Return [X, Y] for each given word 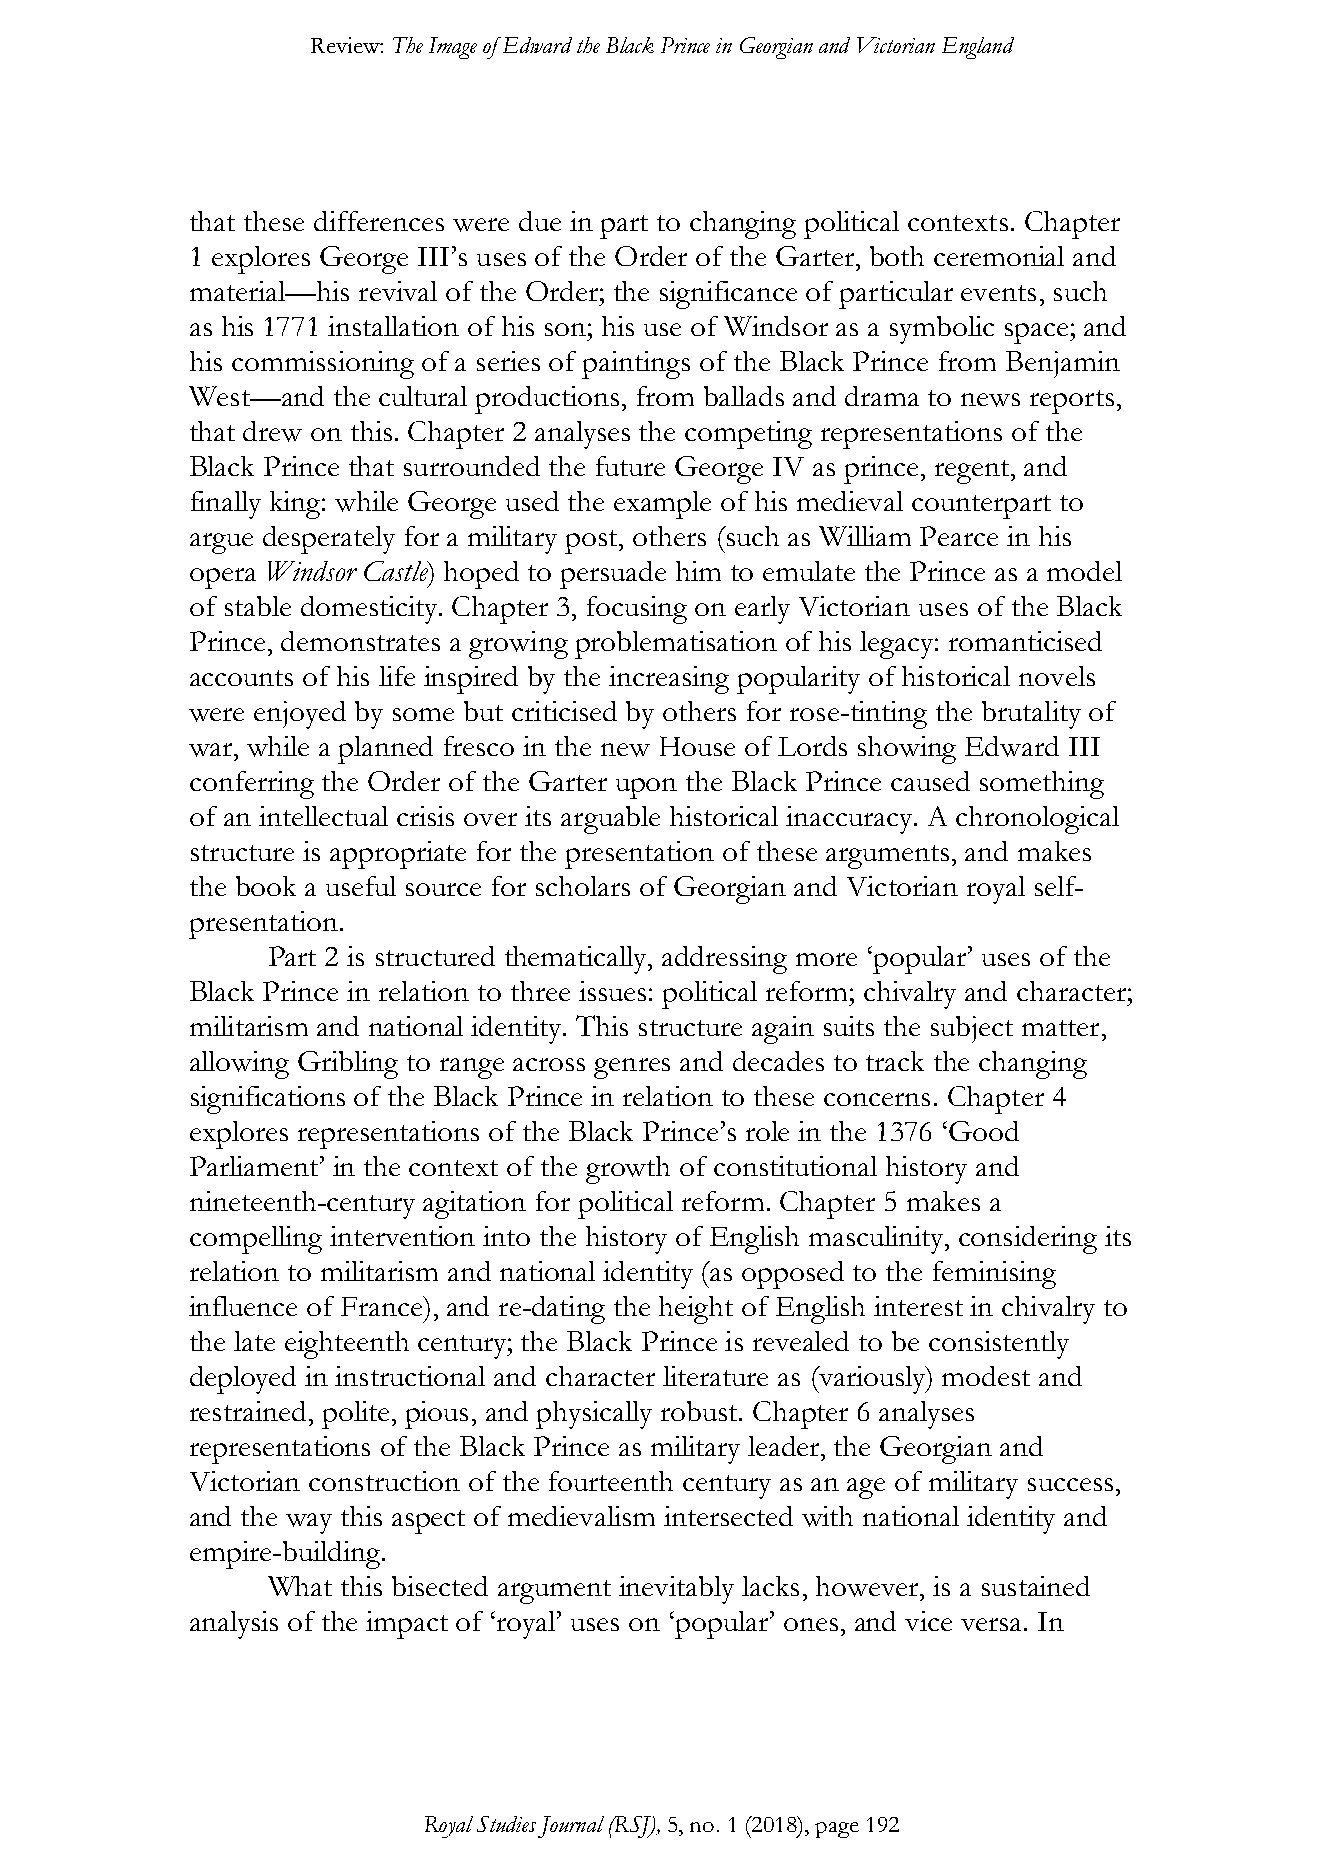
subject [972, 1029]
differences [379, 221]
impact [407, 1625]
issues [612, 991]
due [540, 221]
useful [361, 886]
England [978, 48]
